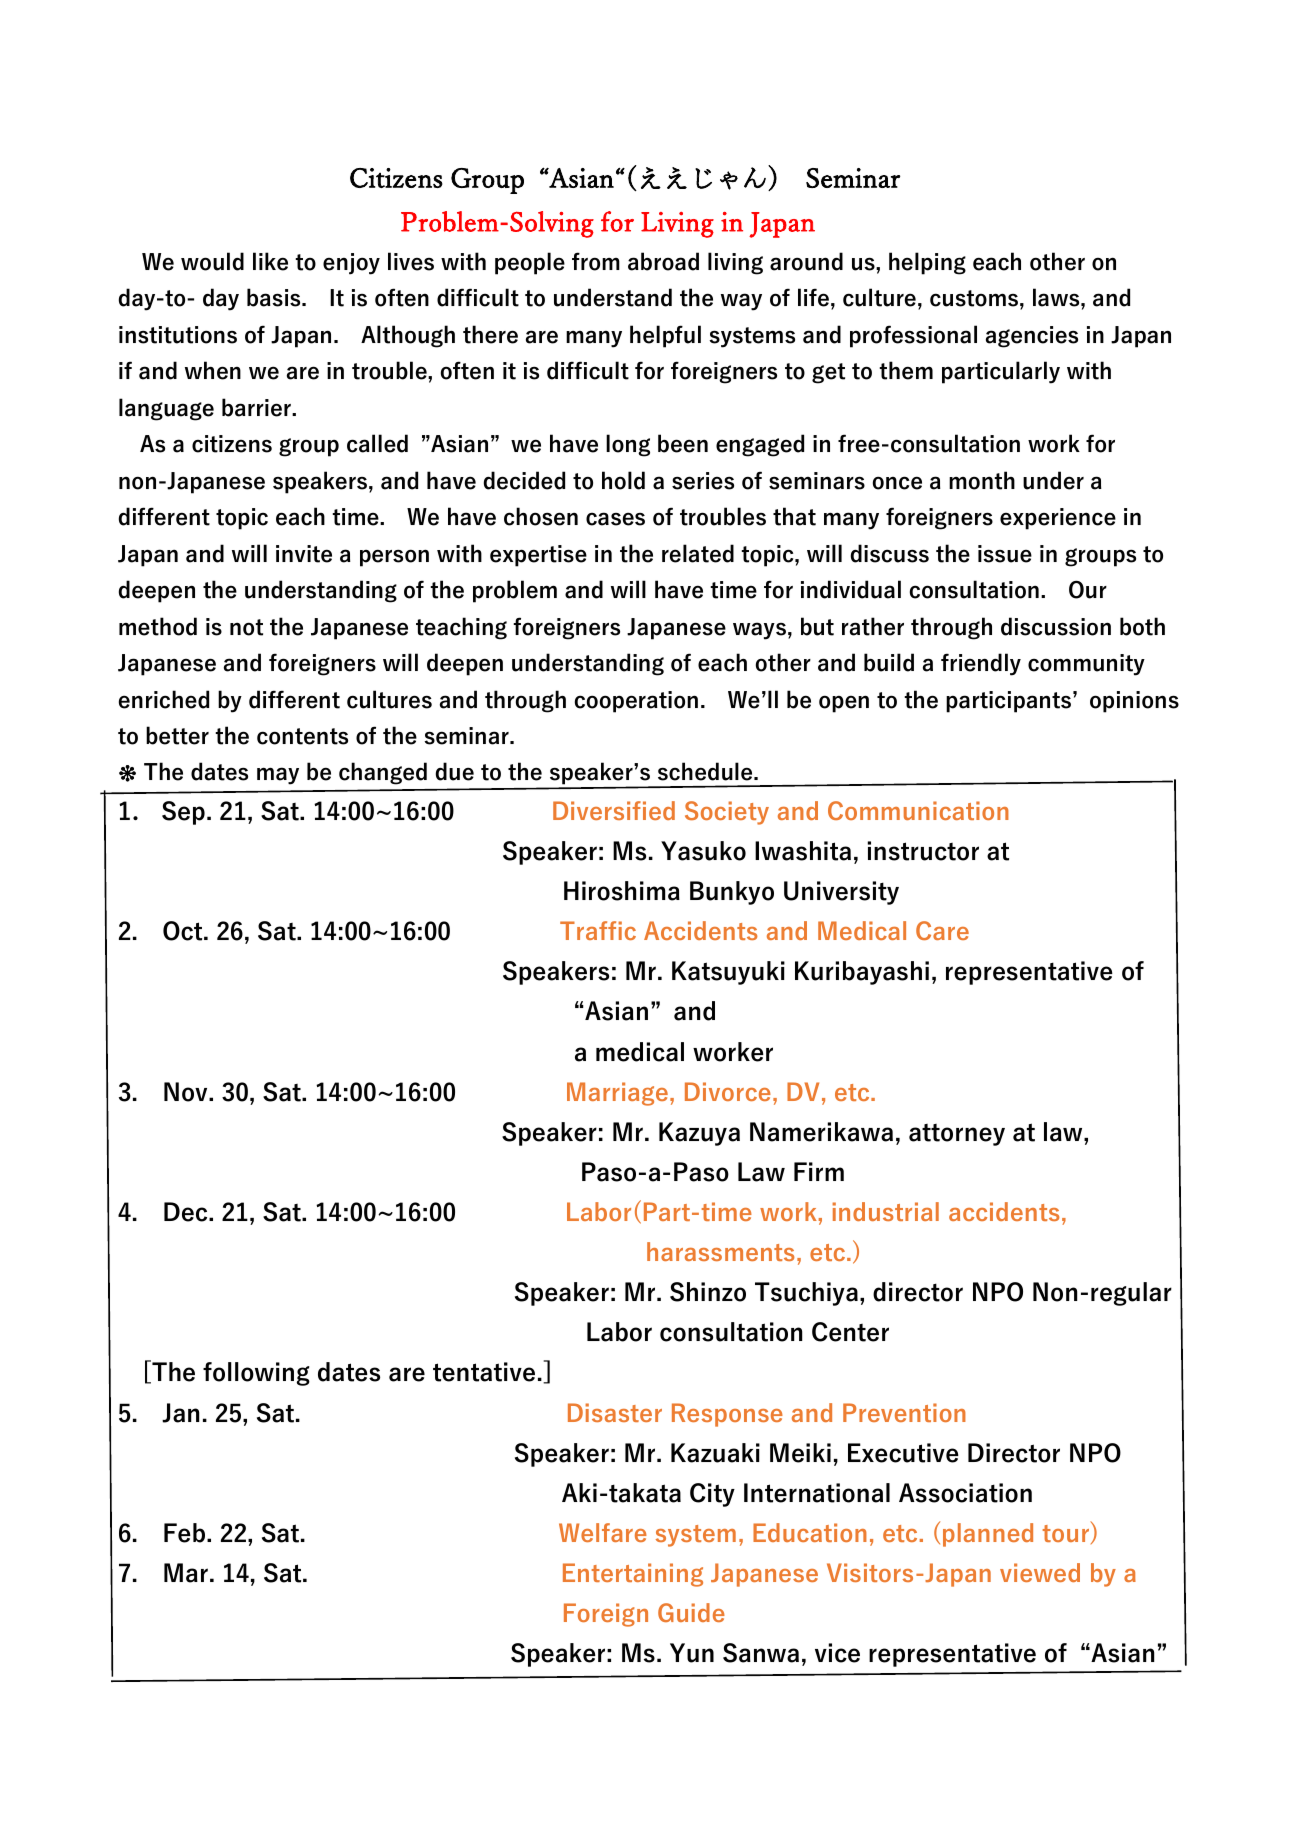  What do you see at coordinates (665, 336) in the document?
I see `helpful` at bounding box center [665, 336].
